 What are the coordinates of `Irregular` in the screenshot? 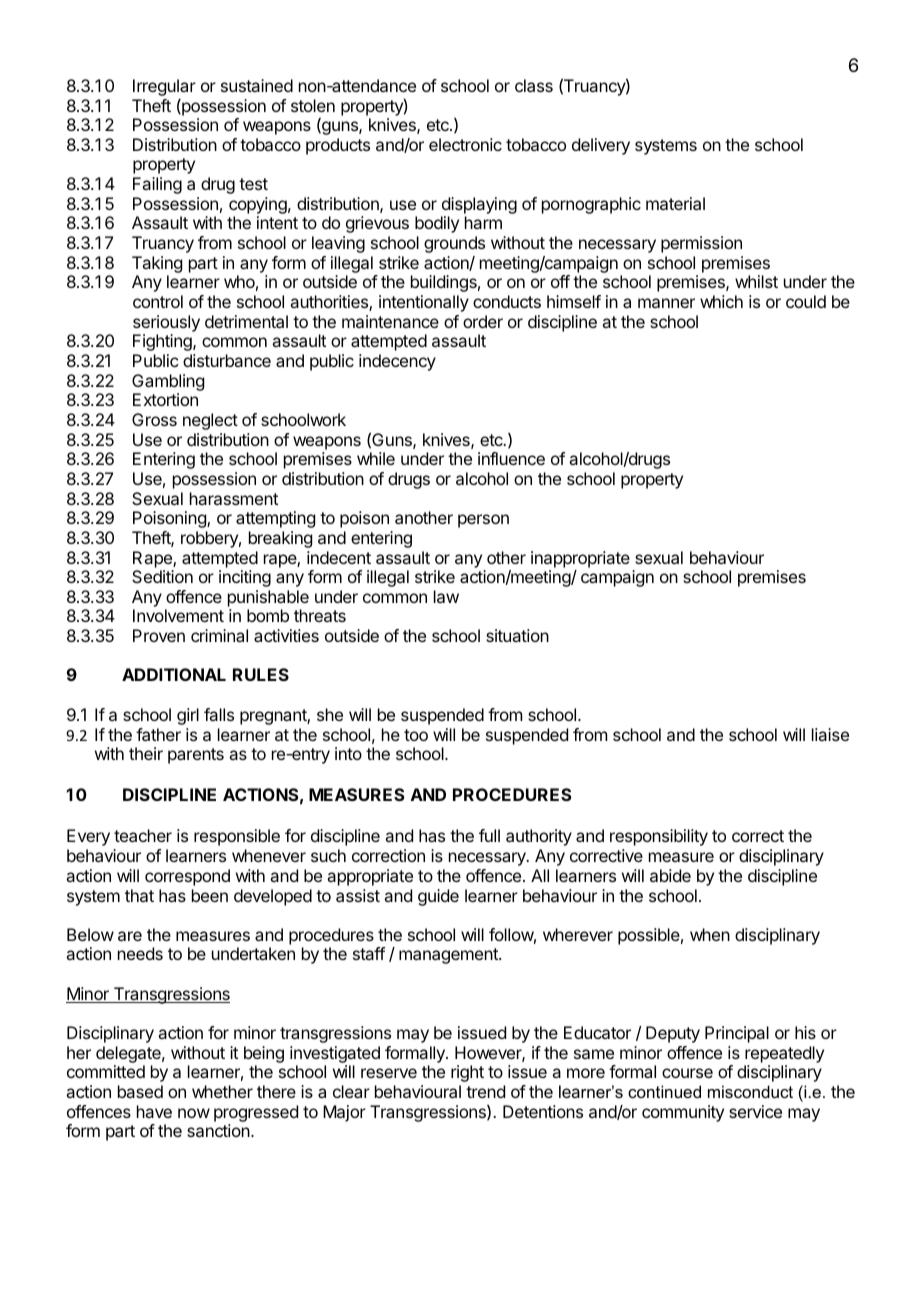 It's located at (164, 89).
